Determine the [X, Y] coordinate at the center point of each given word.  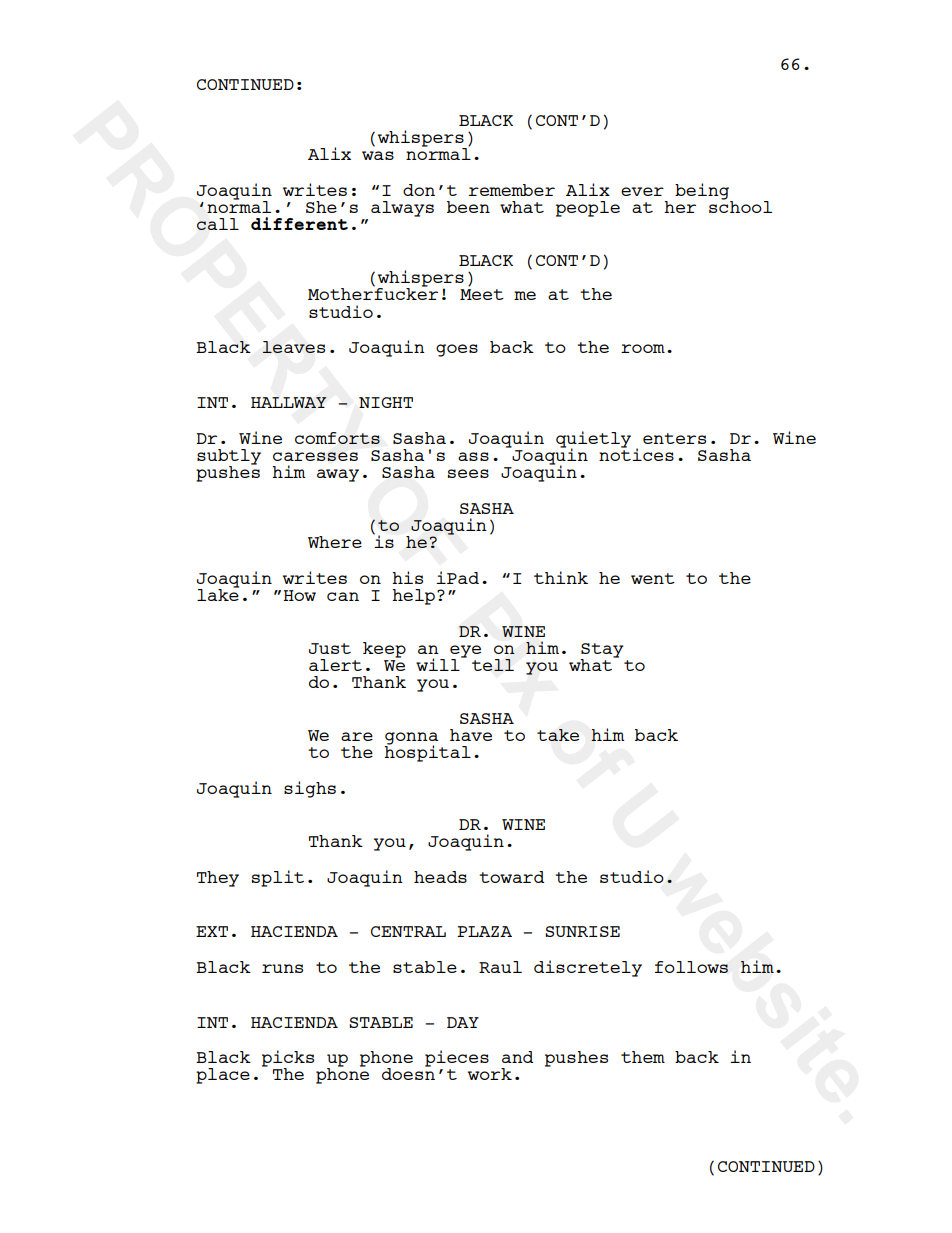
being [703, 192]
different [299, 223]
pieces [457, 1058]
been [468, 207]
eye [465, 652]
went [653, 578]
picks [288, 1059]
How [300, 595]
